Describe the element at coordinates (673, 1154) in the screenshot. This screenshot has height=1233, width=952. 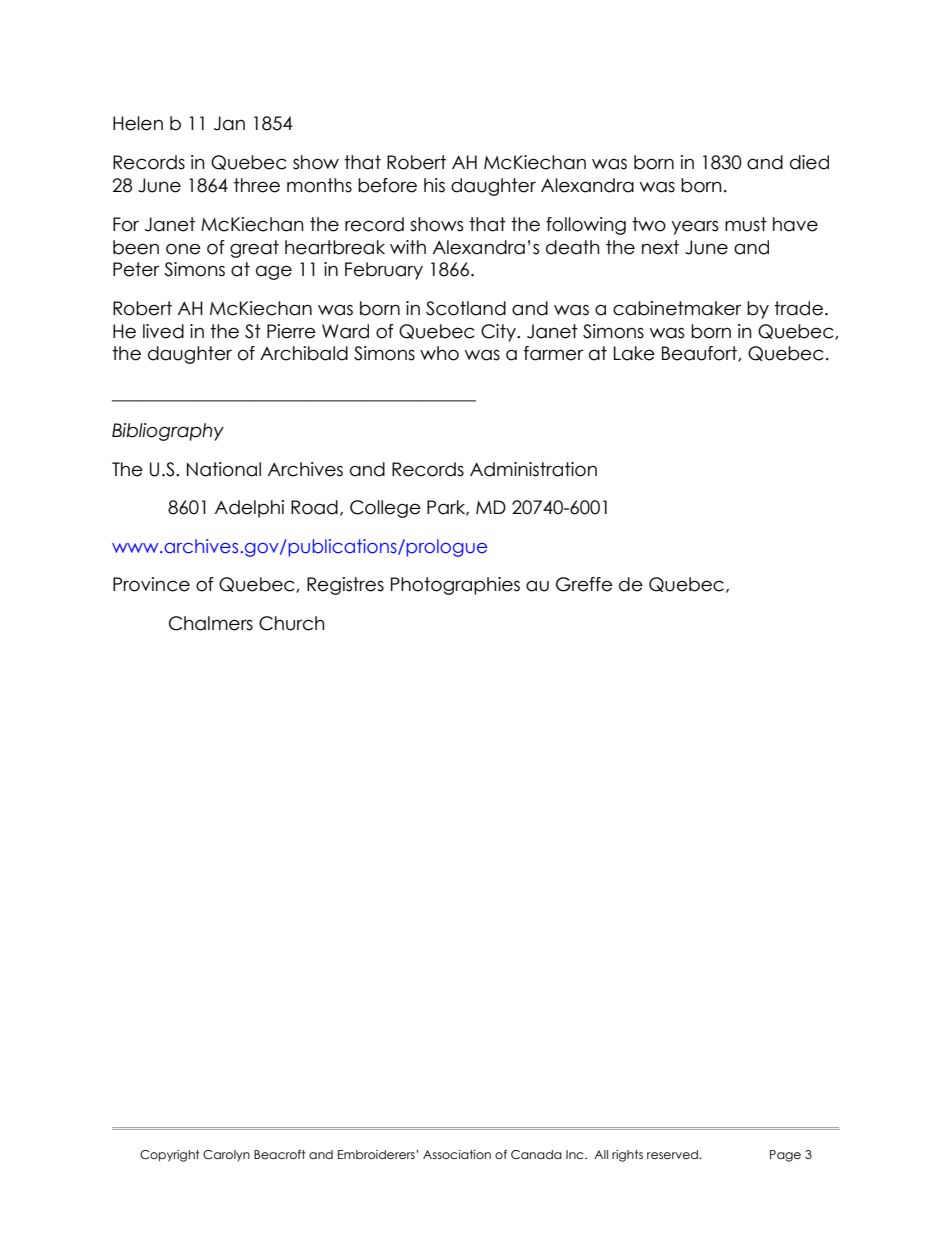
I see `reserved` at that location.
